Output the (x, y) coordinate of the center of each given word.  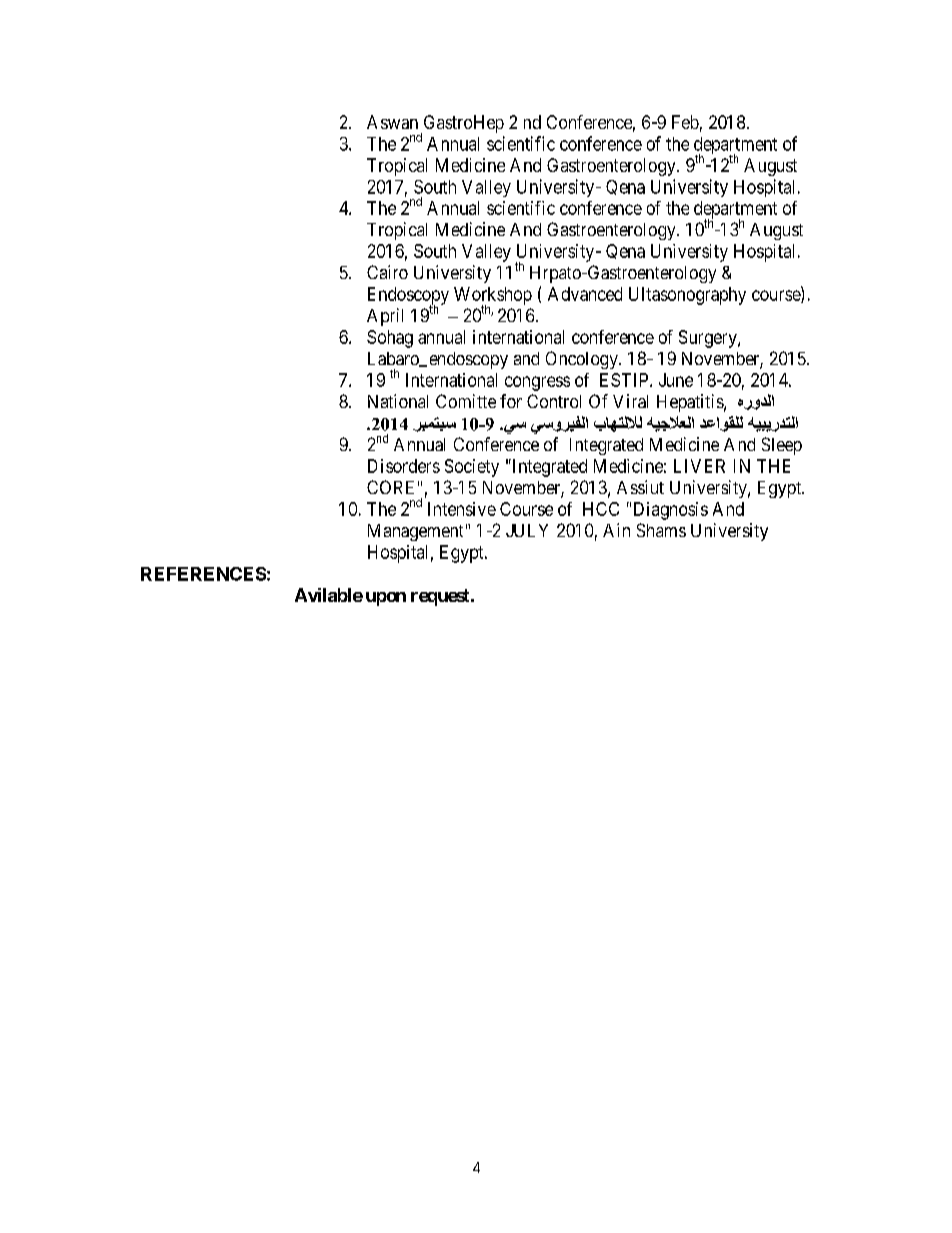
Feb (685, 122)
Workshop (493, 297)
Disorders (404, 466)
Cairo (387, 272)
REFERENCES (203, 574)
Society (472, 468)
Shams (661, 530)
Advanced (585, 294)
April (385, 317)
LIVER (699, 466)
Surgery (709, 339)
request (441, 597)
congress (537, 383)
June (676, 380)
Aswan (392, 122)
